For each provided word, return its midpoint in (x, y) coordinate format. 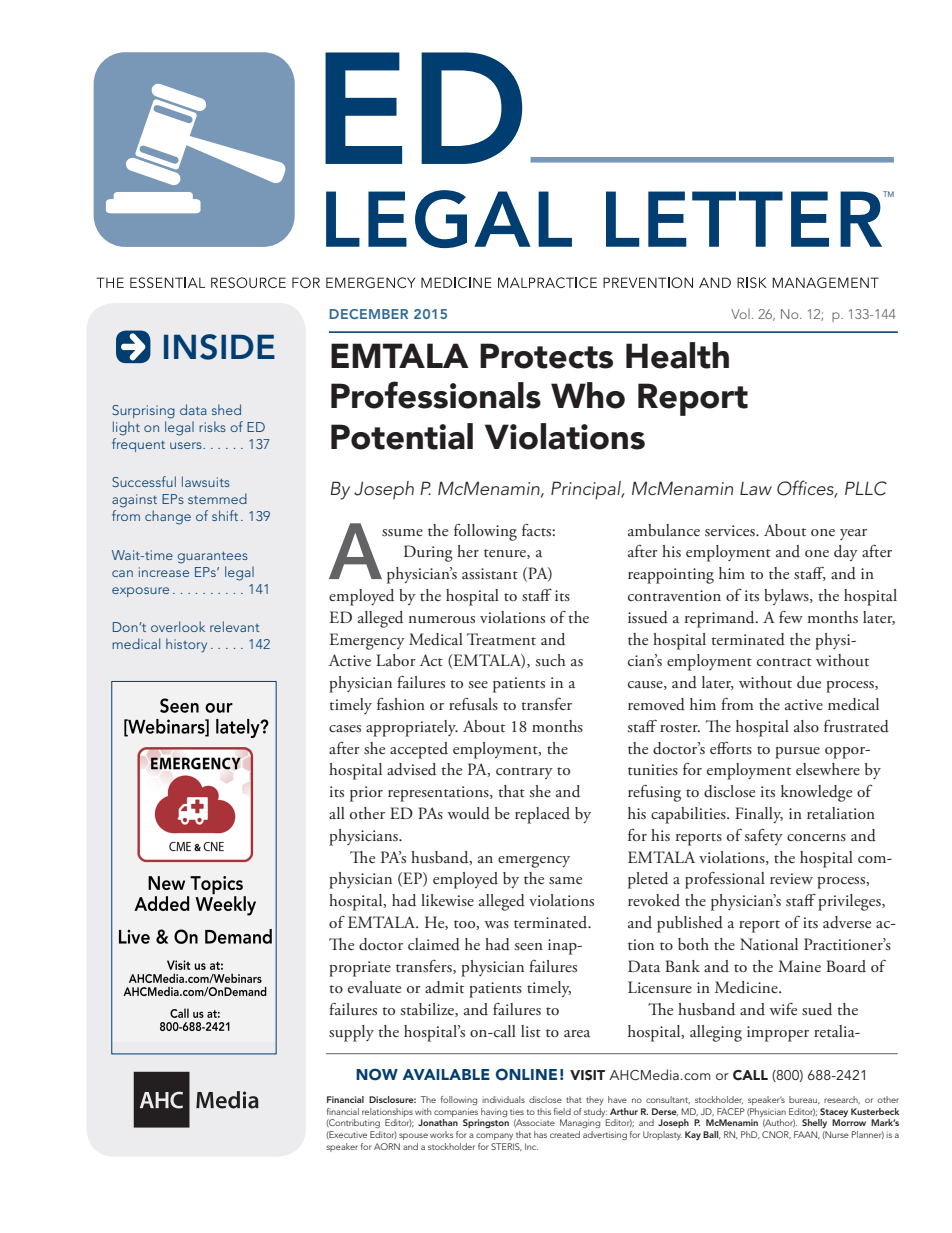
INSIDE (219, 347)
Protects (546, 356)
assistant (490, 574)
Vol (740, 314)
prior (366, 794)
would (468, 813)
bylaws (787, 597)
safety (763, 836)
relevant (235, 626)
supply (351, 1033)
